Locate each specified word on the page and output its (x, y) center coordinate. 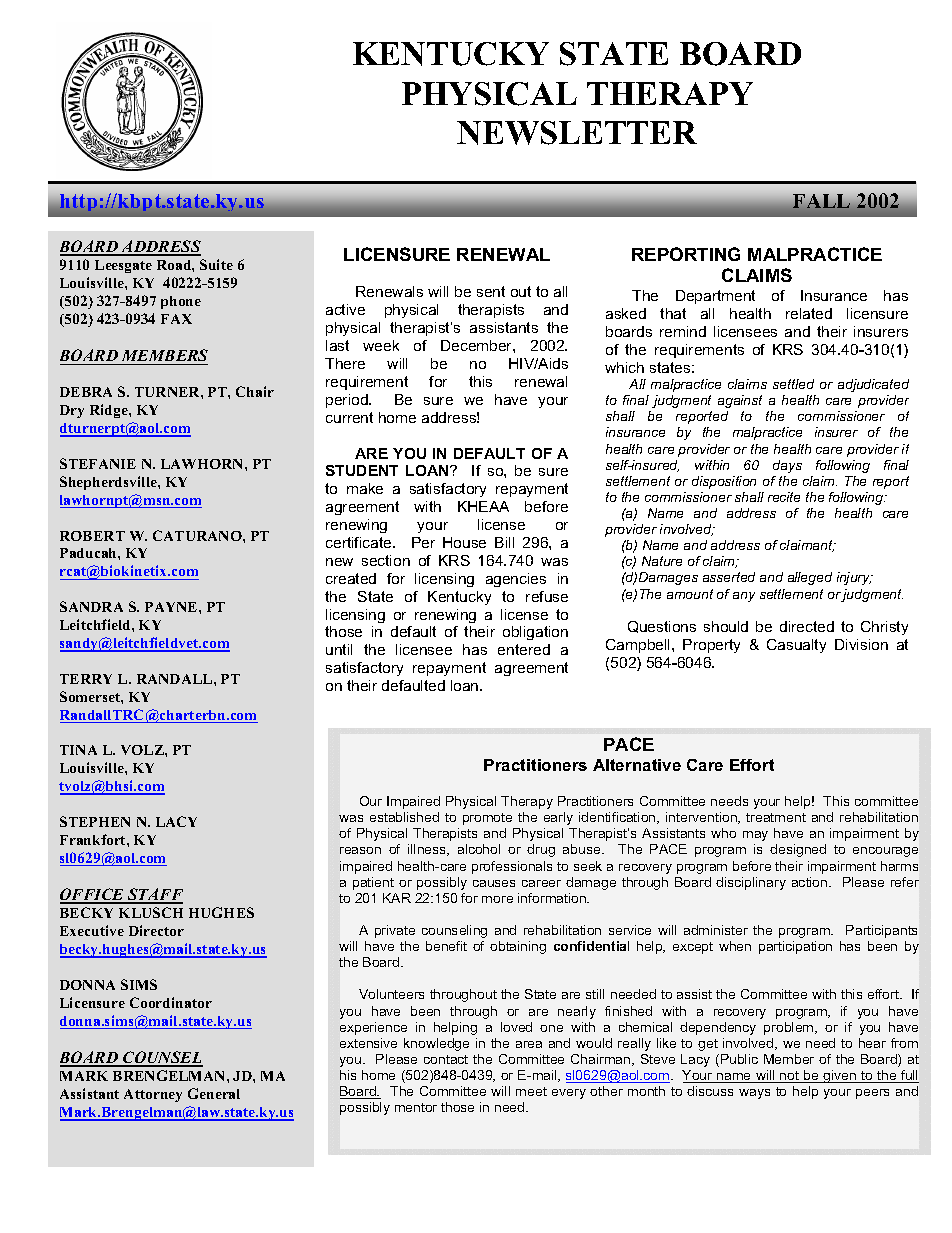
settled (793, 384)
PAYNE (172, 607)
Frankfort (94, 839)
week (381, 345)
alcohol (479, 849)
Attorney (153, 1095)
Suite (216, 264)
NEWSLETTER (577, 133)
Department (715, 297)
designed (798, 850)
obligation (535, 633)
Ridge (110, 411)
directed (807, 626)
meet (531, 1091)
